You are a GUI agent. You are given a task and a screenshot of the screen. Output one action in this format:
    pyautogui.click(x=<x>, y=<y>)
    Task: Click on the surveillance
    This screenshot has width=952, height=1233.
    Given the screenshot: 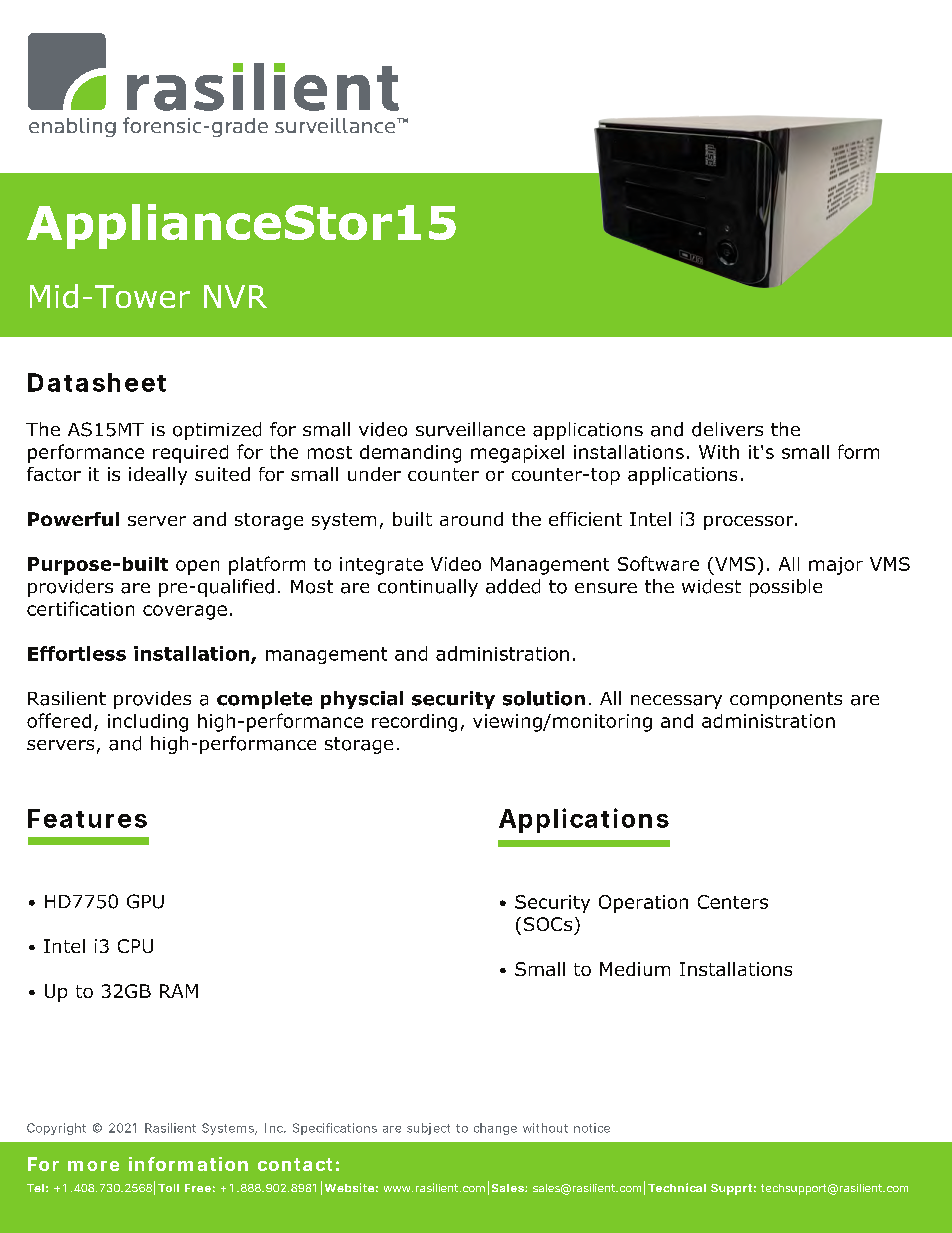 What is the action you would take?
    pyautogui.click(x=470, y=429)
